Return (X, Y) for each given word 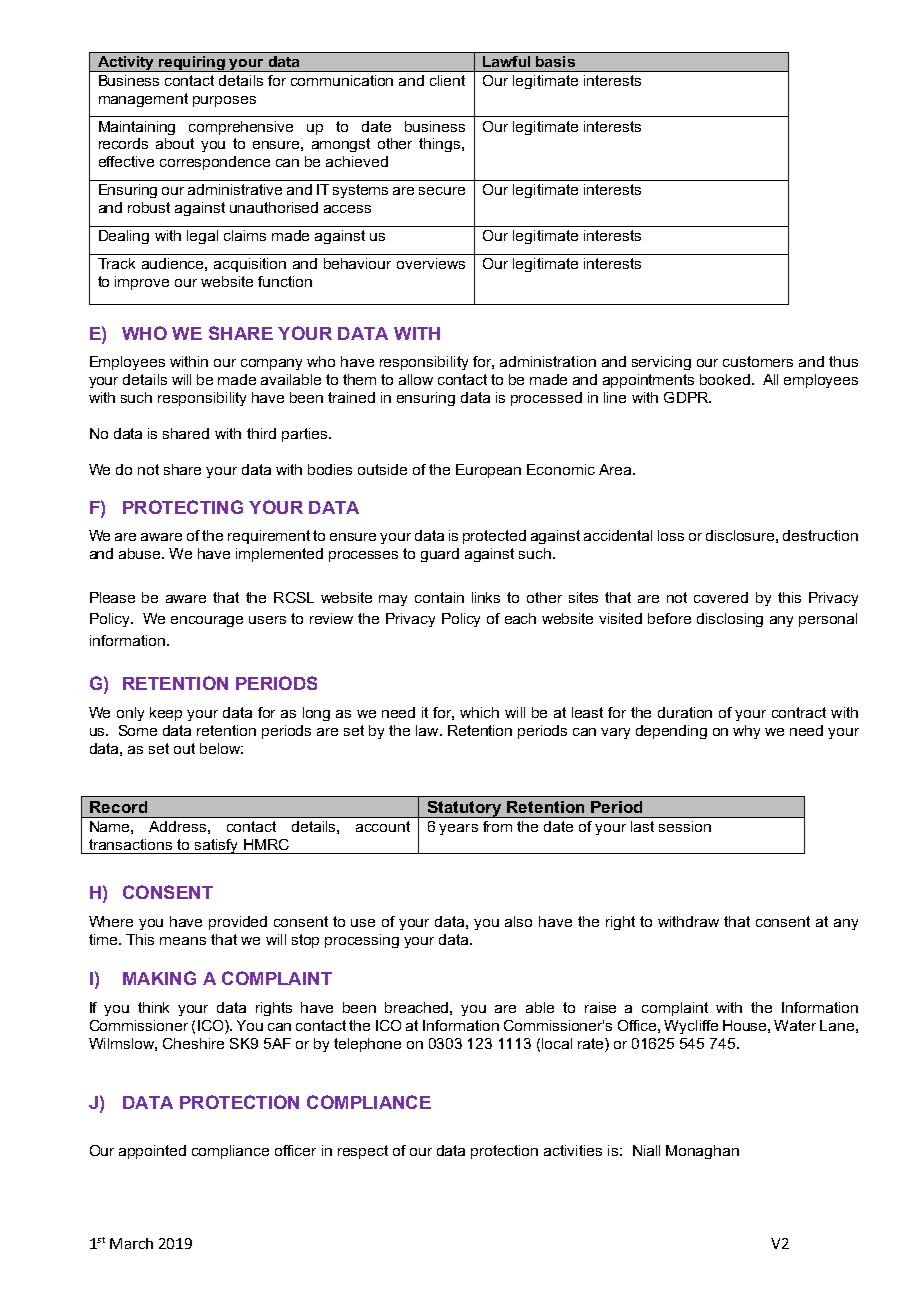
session (685, 826)
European (488, 471)
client (447, 80)
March (131, 1243)
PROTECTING (183, 507)
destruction (820, 535)
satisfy (216, 846)
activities (573, 1150)
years (458, 829)
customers (758, 361)
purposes (224, 101)
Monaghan (702, 1152)
